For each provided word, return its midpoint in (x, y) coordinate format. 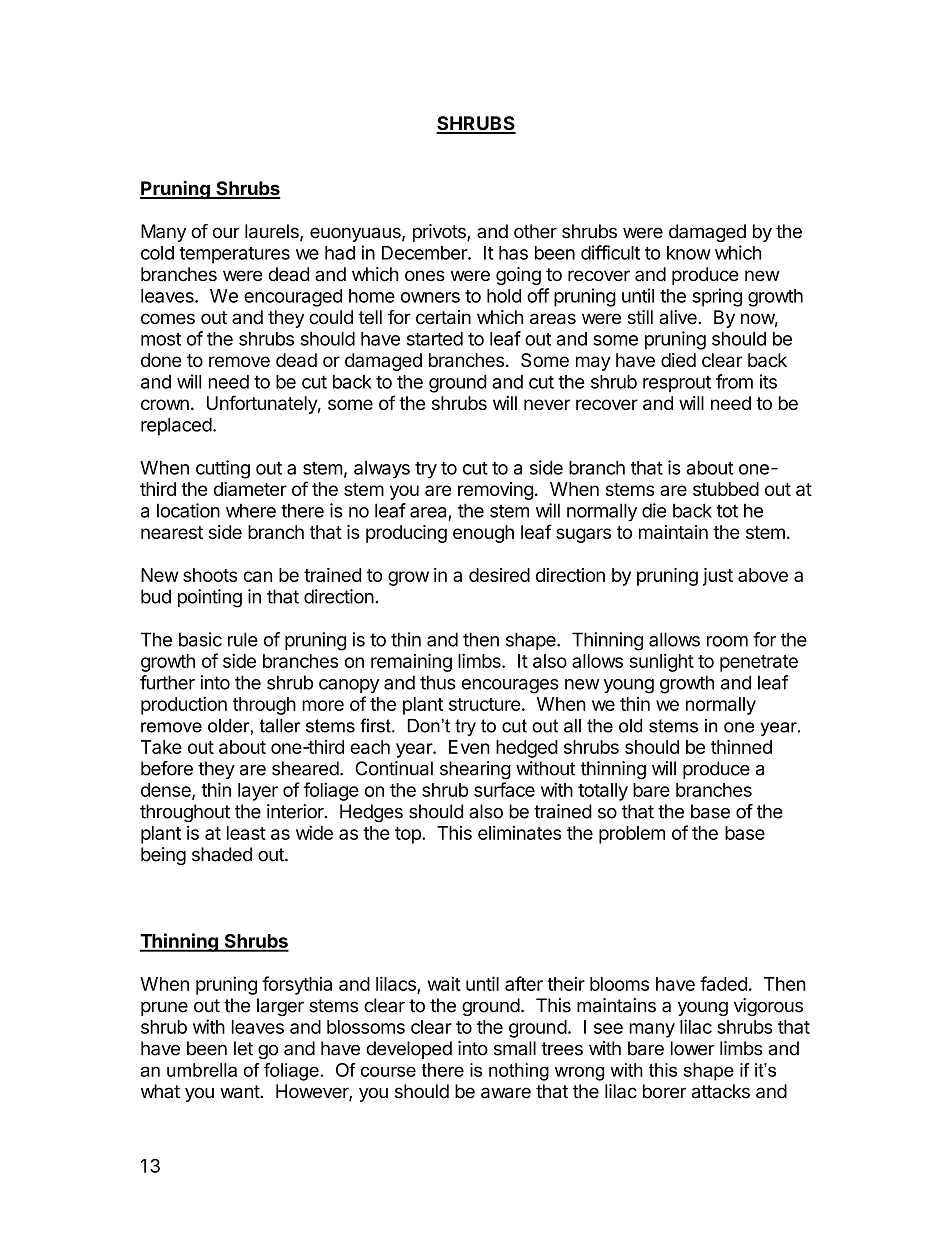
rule (243, 639)
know (689, 253)
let (243, 1048)
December (425, 253)
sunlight (661, 662)
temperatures (235, 255)
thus (438, 682)
